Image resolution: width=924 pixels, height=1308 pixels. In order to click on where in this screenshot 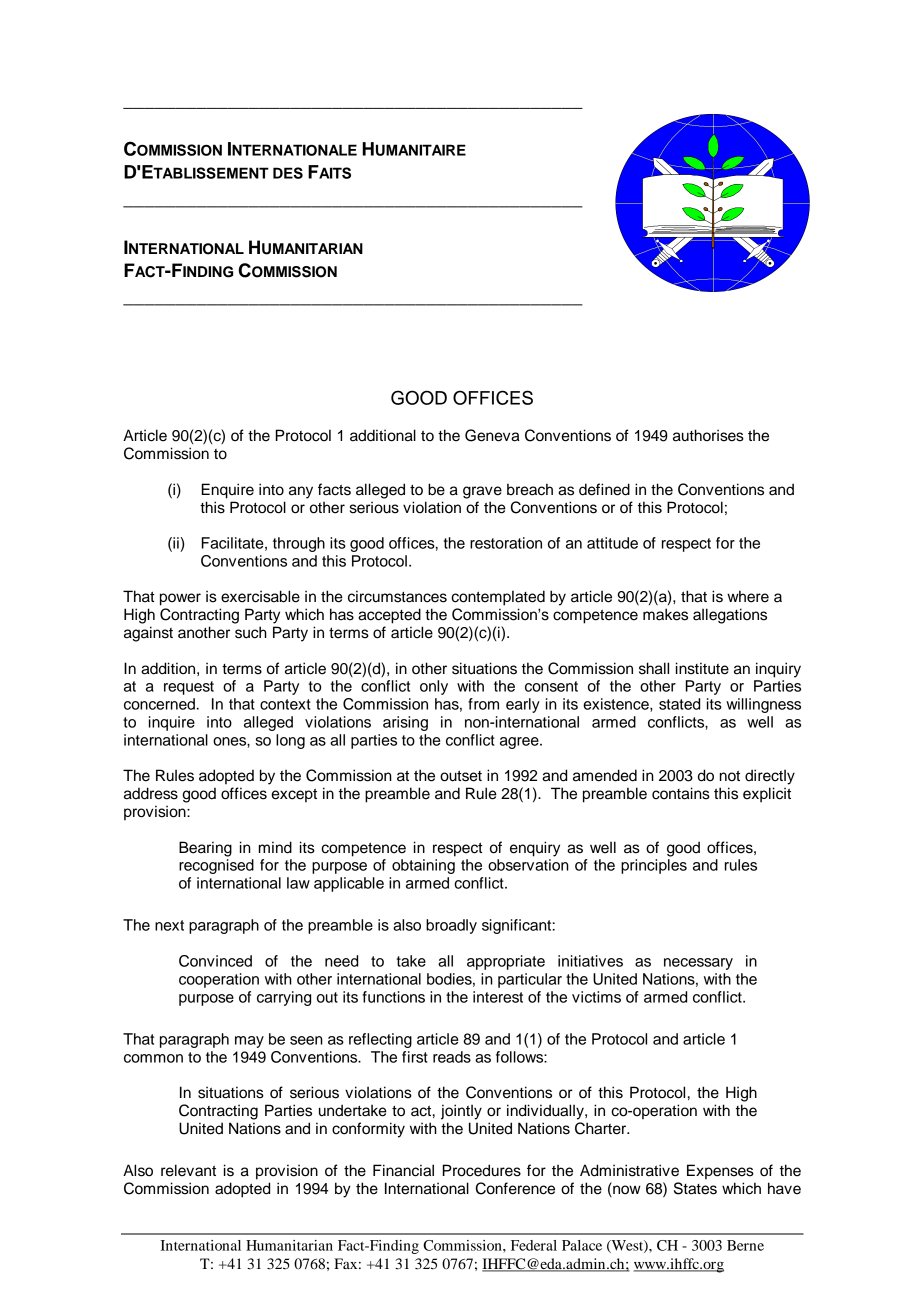, I will do `click(748, 596)`.
